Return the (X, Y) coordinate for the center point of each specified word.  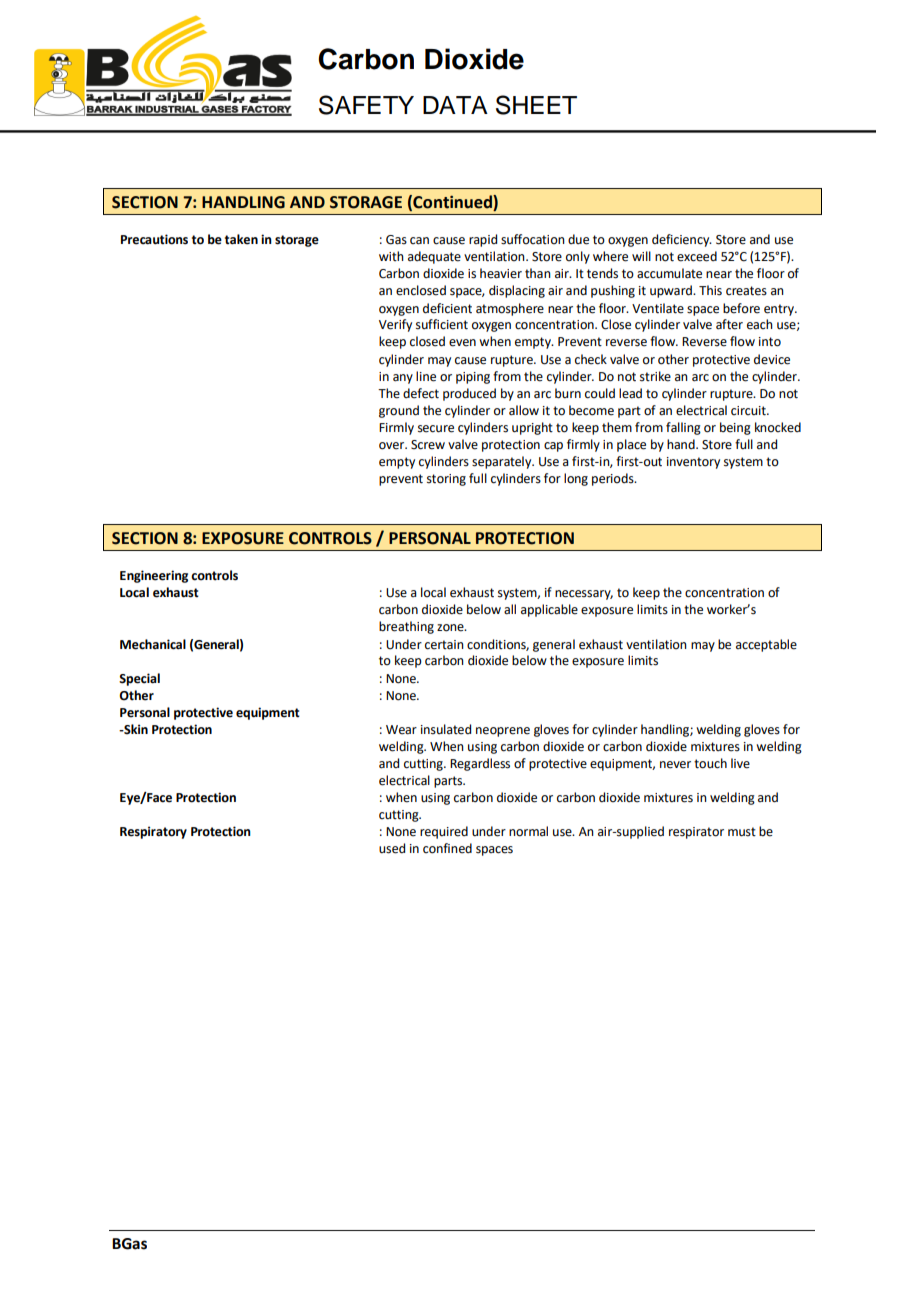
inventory (693, 463)
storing (446, 480)
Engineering (154, 576)
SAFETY (366, 105)
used (392, 848)
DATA (455, 105)
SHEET (536, 105)
